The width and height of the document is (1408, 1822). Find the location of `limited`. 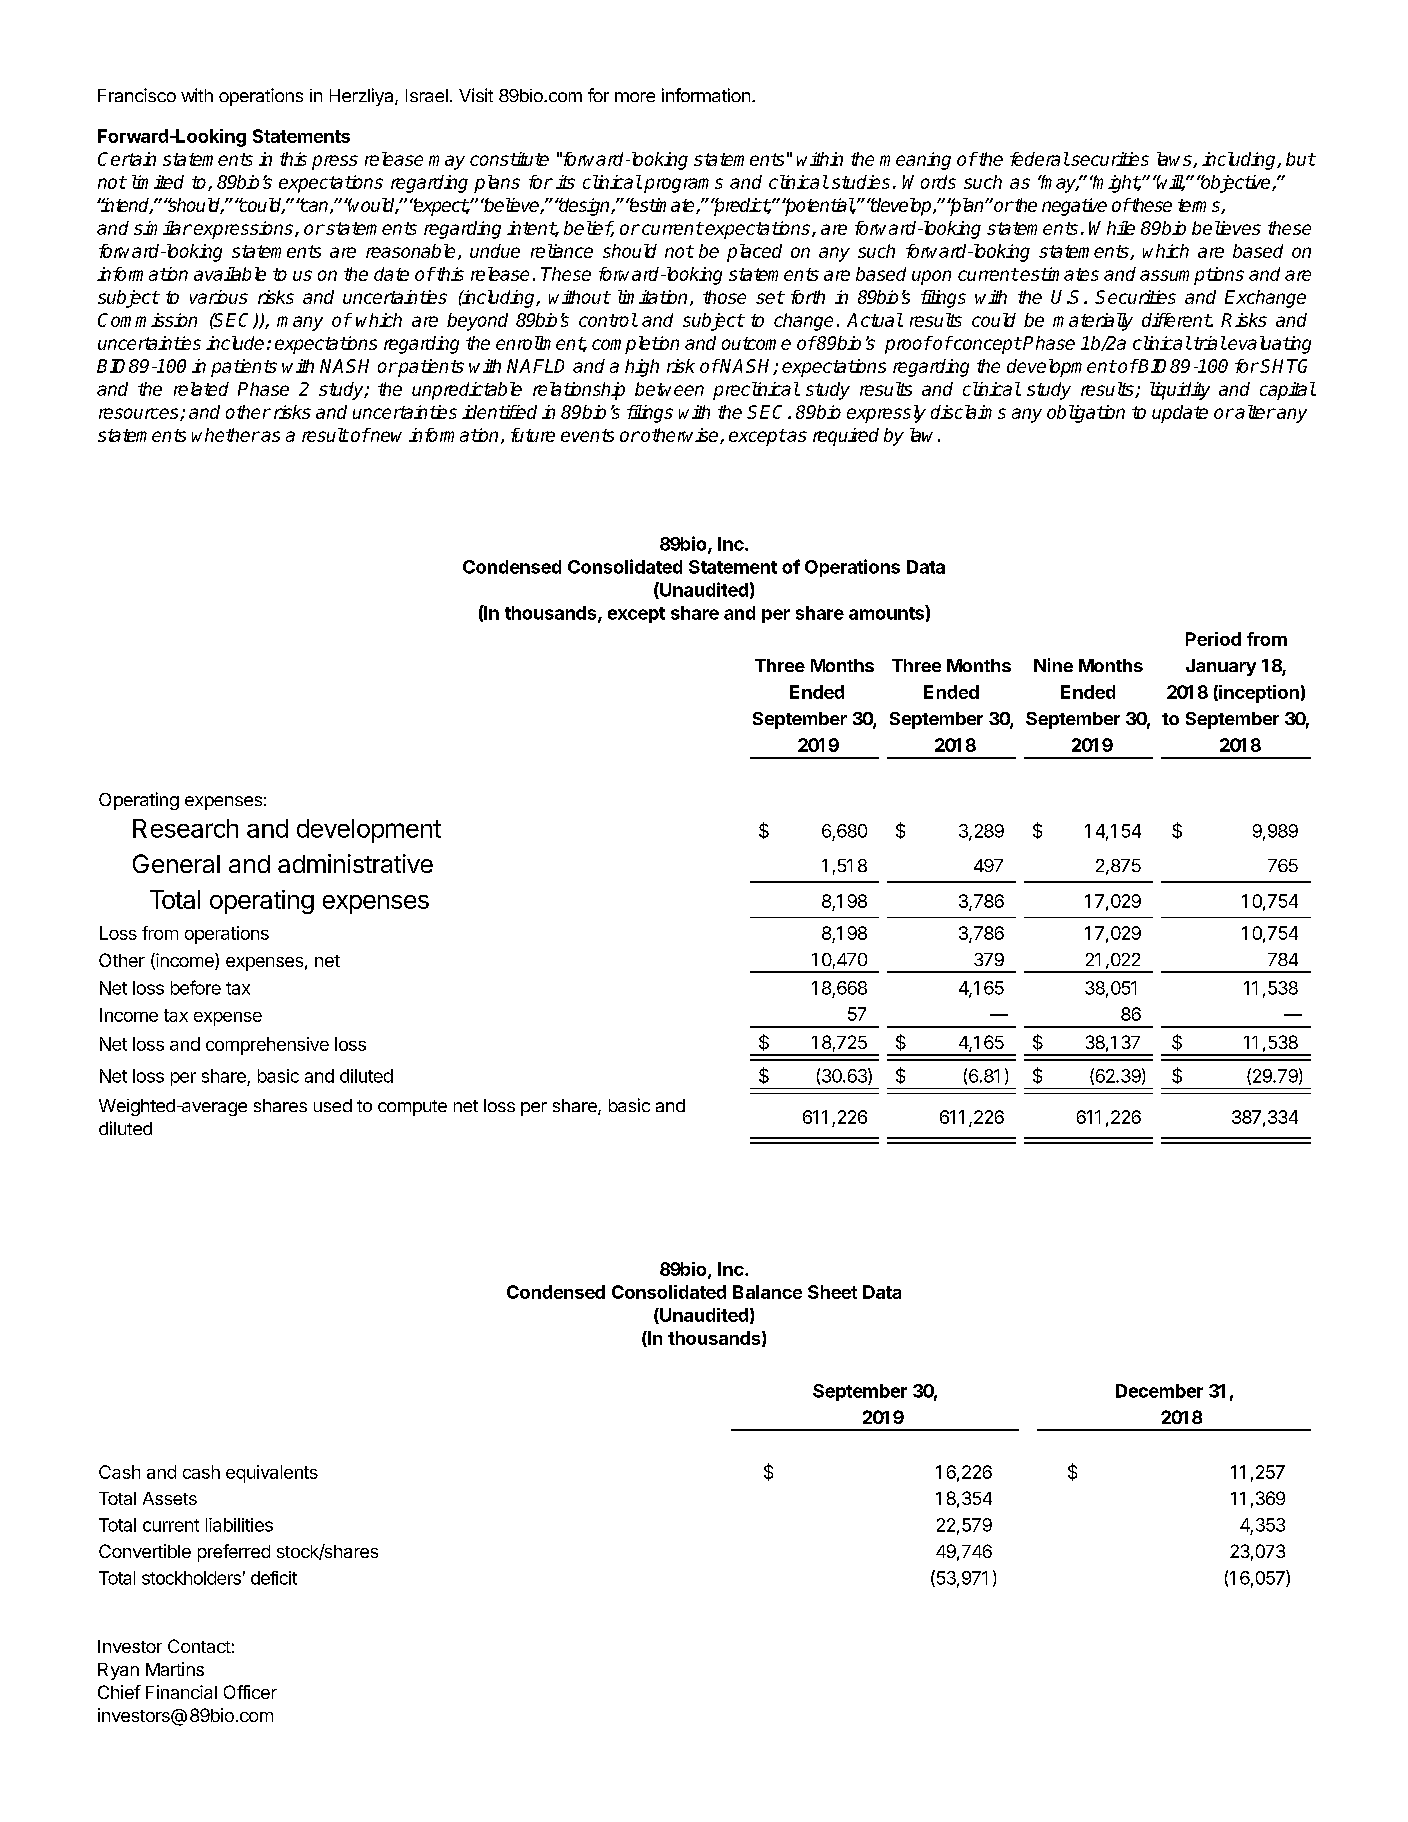

limited is located at coordinates (158, 182).
